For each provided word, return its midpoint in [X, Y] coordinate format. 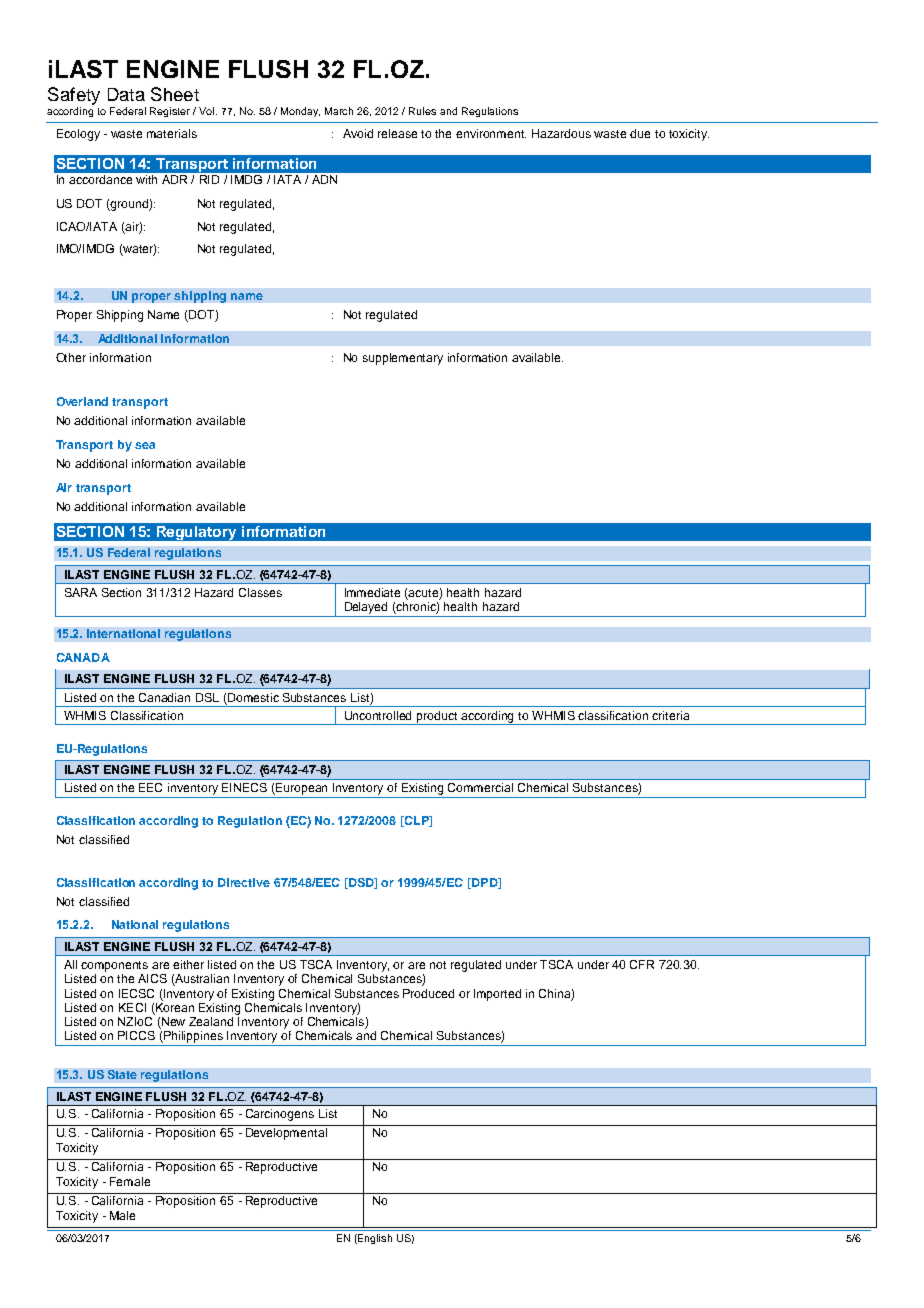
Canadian [164, 697]
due [640, 133]
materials [172, 133]
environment [491, 133]
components [114, 966]
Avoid [358, 133]
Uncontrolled [378, 715]
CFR [642, 964]
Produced [428, 993]
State [122, 1074]
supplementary [403, 359]
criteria [670, 715]
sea [145, 445]
